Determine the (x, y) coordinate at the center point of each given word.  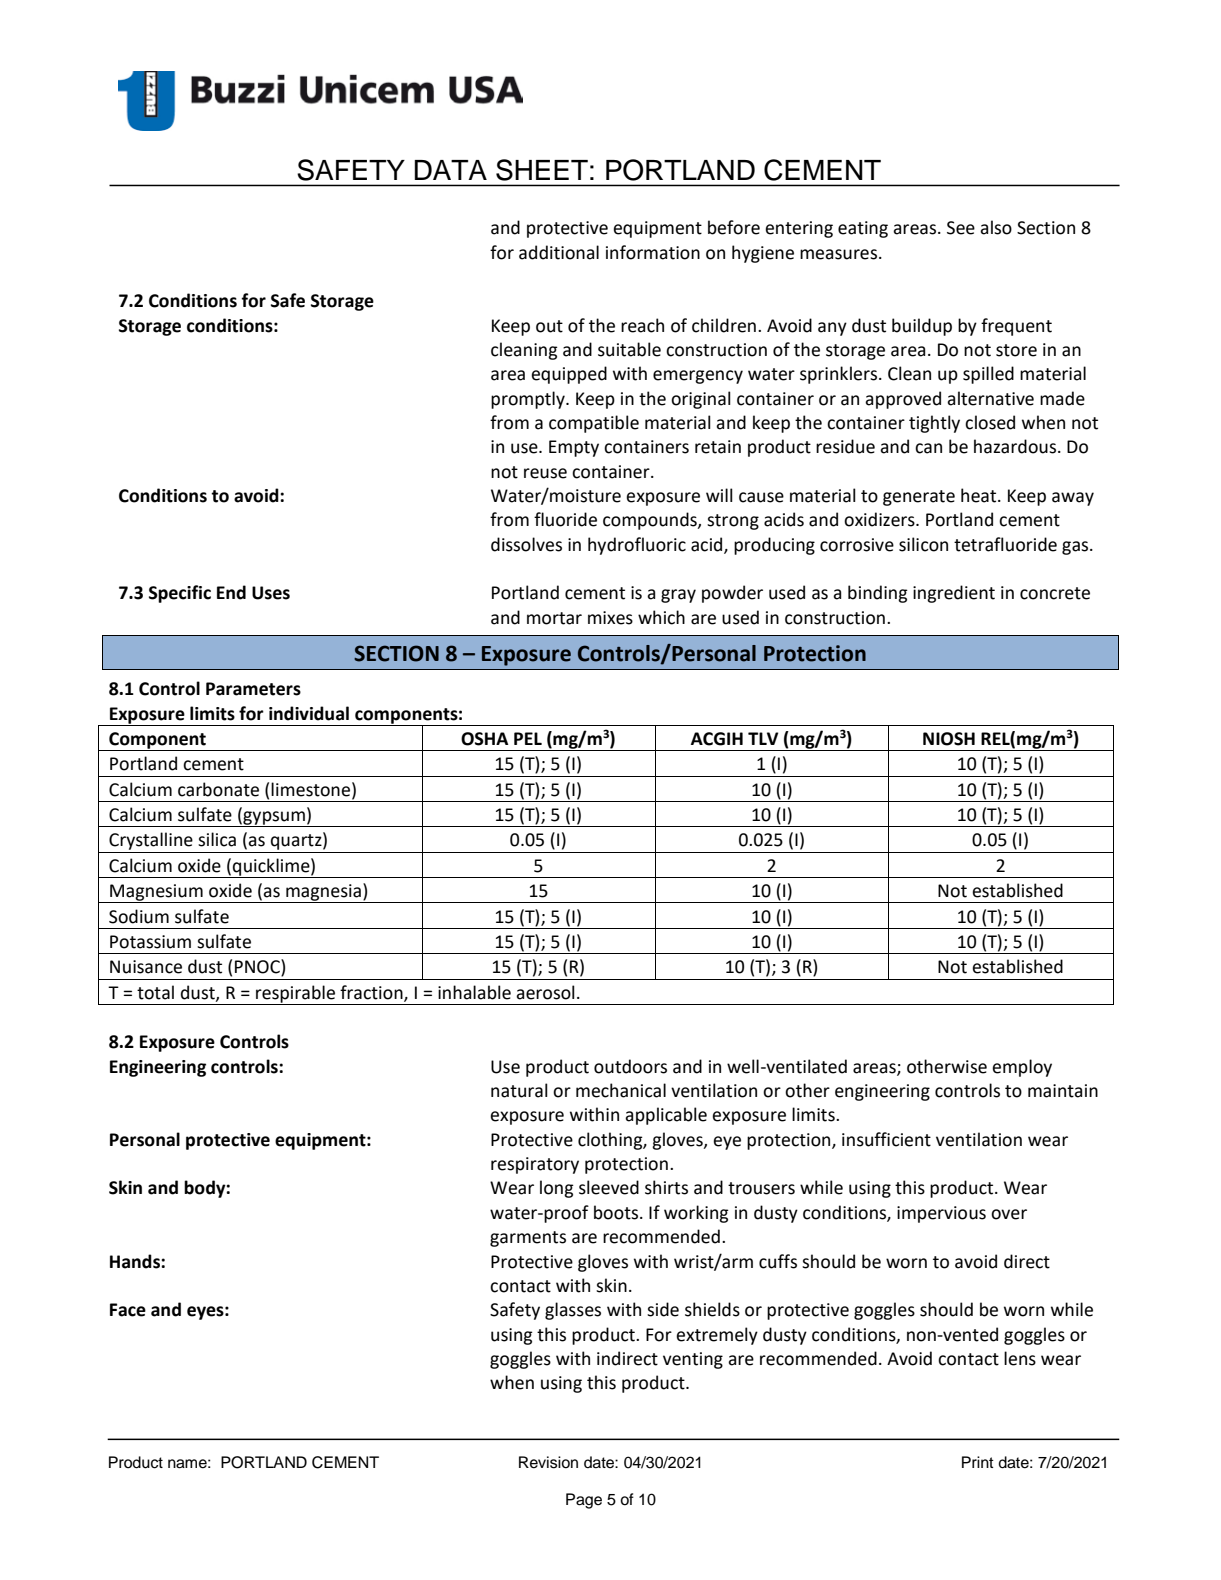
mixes (610, 618)
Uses (271, 593)
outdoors (630, 1066)
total (155, 992)
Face (128, 1310)
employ (1022, 1068)
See (961, 228)
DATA (451, 170)
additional (559, 252)
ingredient (954, 594)
